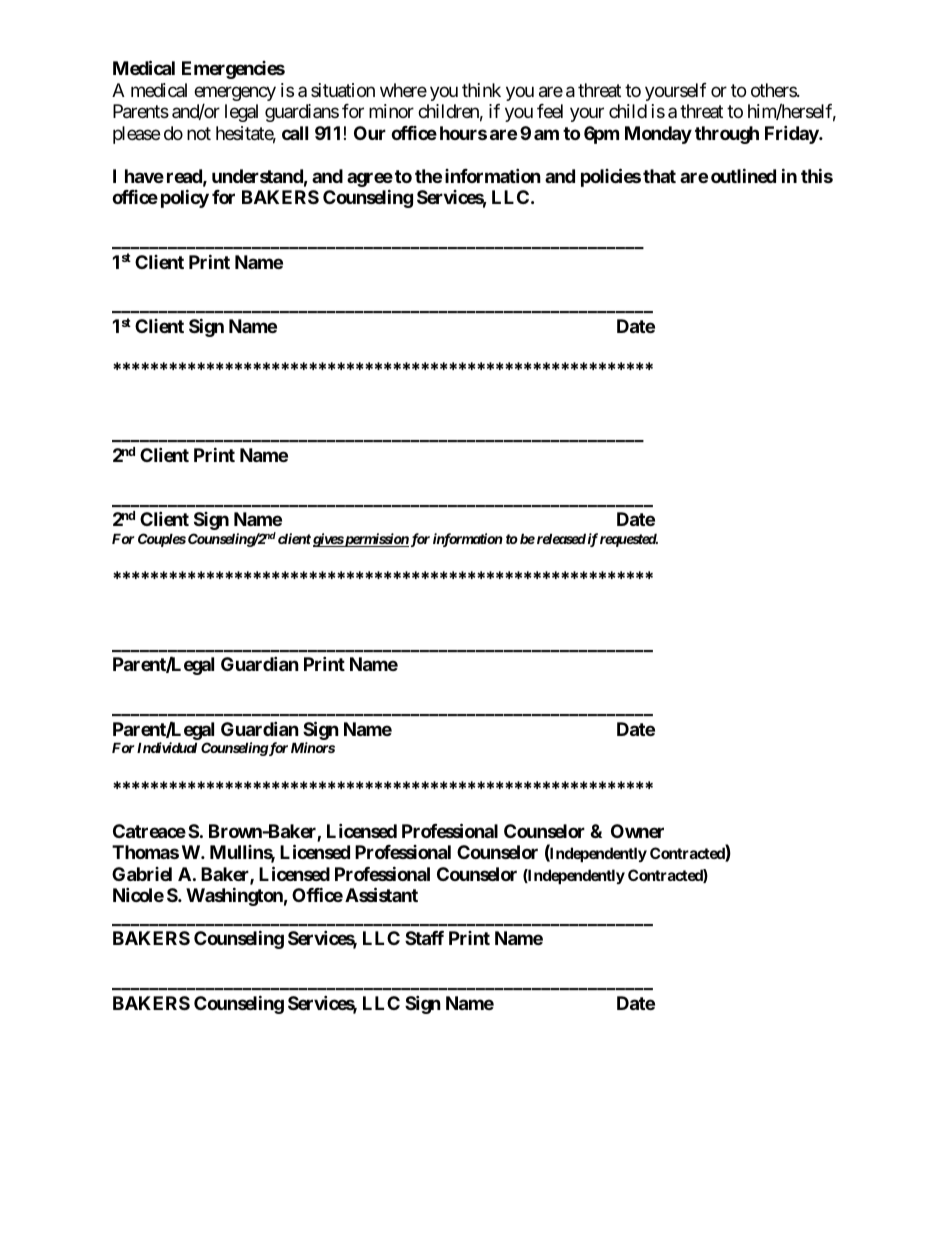 This screenshot has width=952, height=1233. What do you see at coordinates (727, 135) in the screenshot?
I see `through` at bounding box center [727, 135].
